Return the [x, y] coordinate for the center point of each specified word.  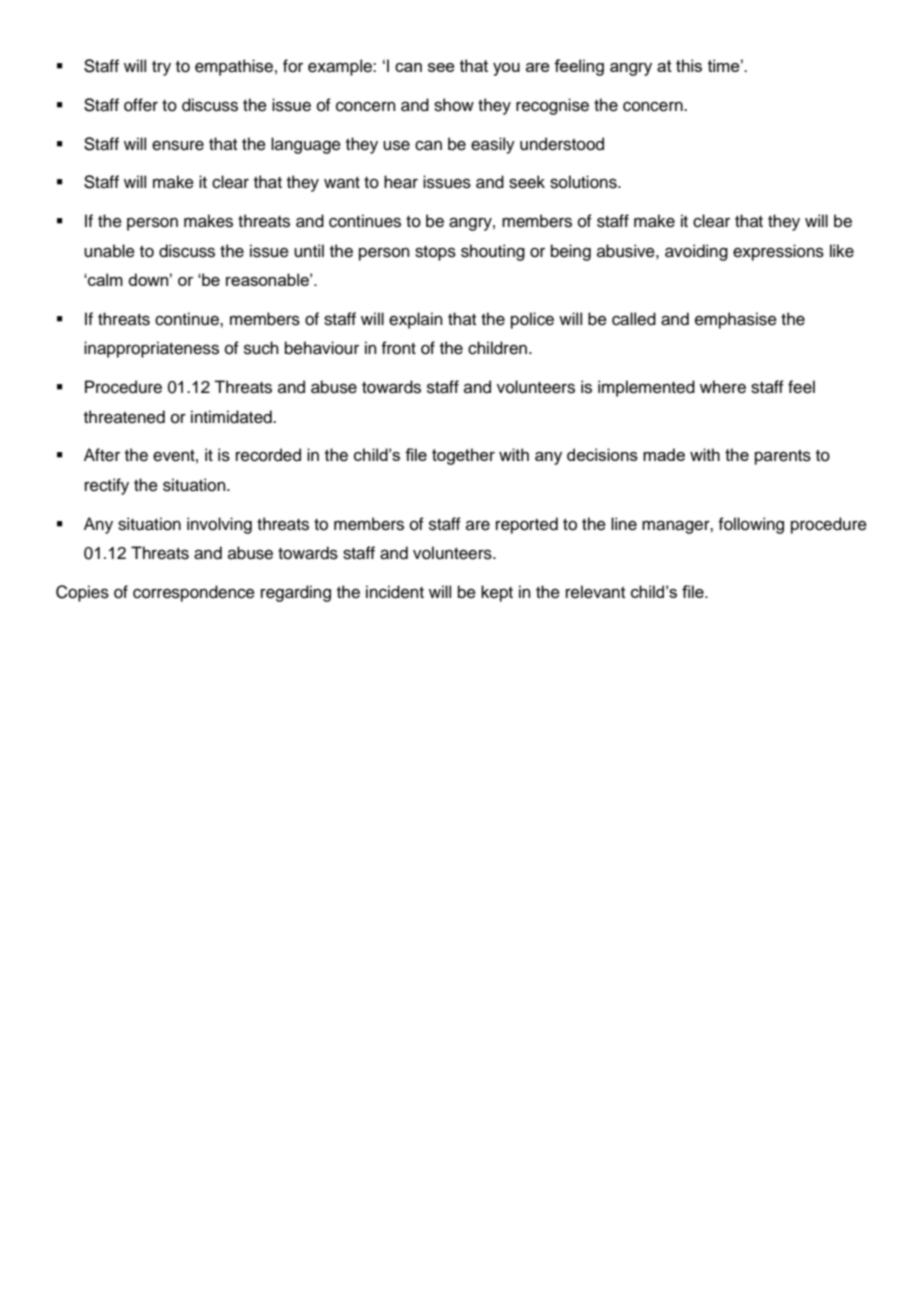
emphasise [736, 320]
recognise [552, 106]
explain [416, 320]
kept [497, 593]
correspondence [194, 593]
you [506, 69]
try [161, 68]
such [261, 348]
